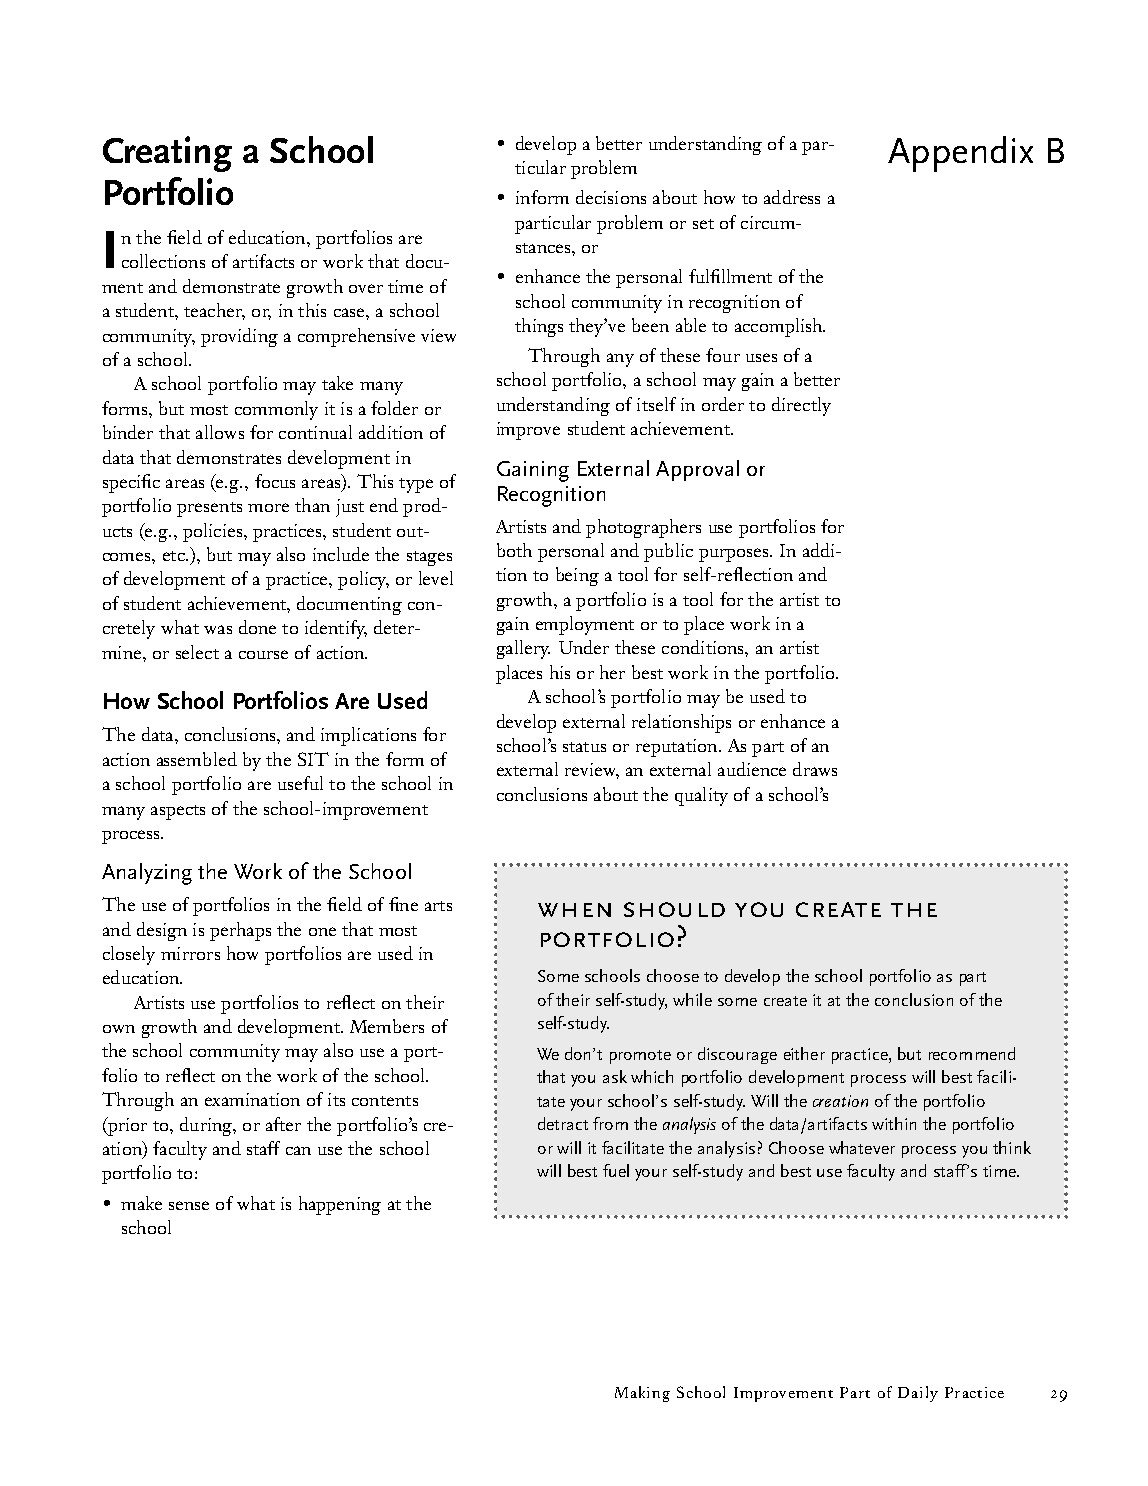 The width and height of the page is (1148, 1486). What do you see at coordinates (643, 528) in the page?
I see `photographers` at bounding box center [643, 528].
